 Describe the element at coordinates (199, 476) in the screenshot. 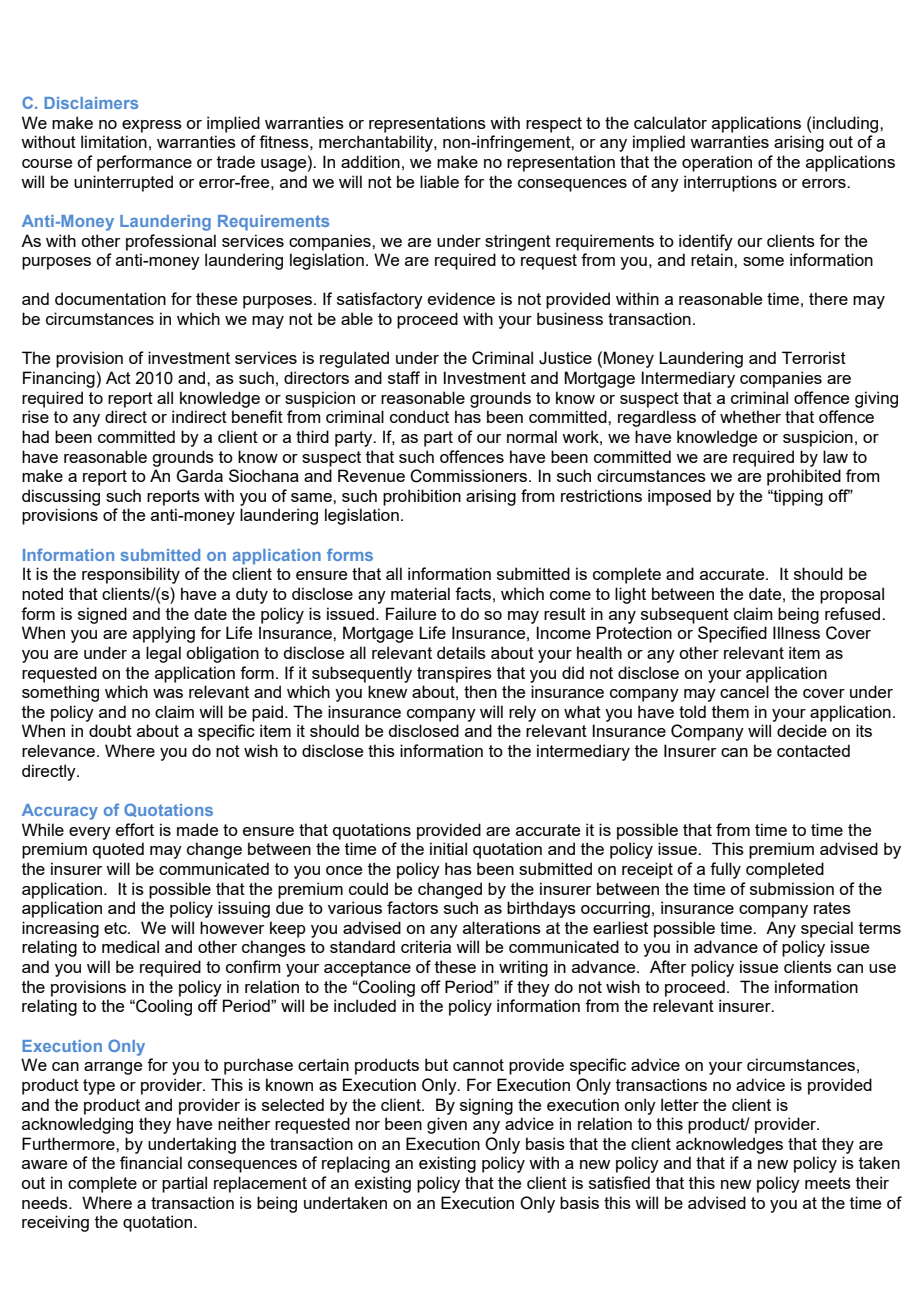

I see `Garda` at that location.
